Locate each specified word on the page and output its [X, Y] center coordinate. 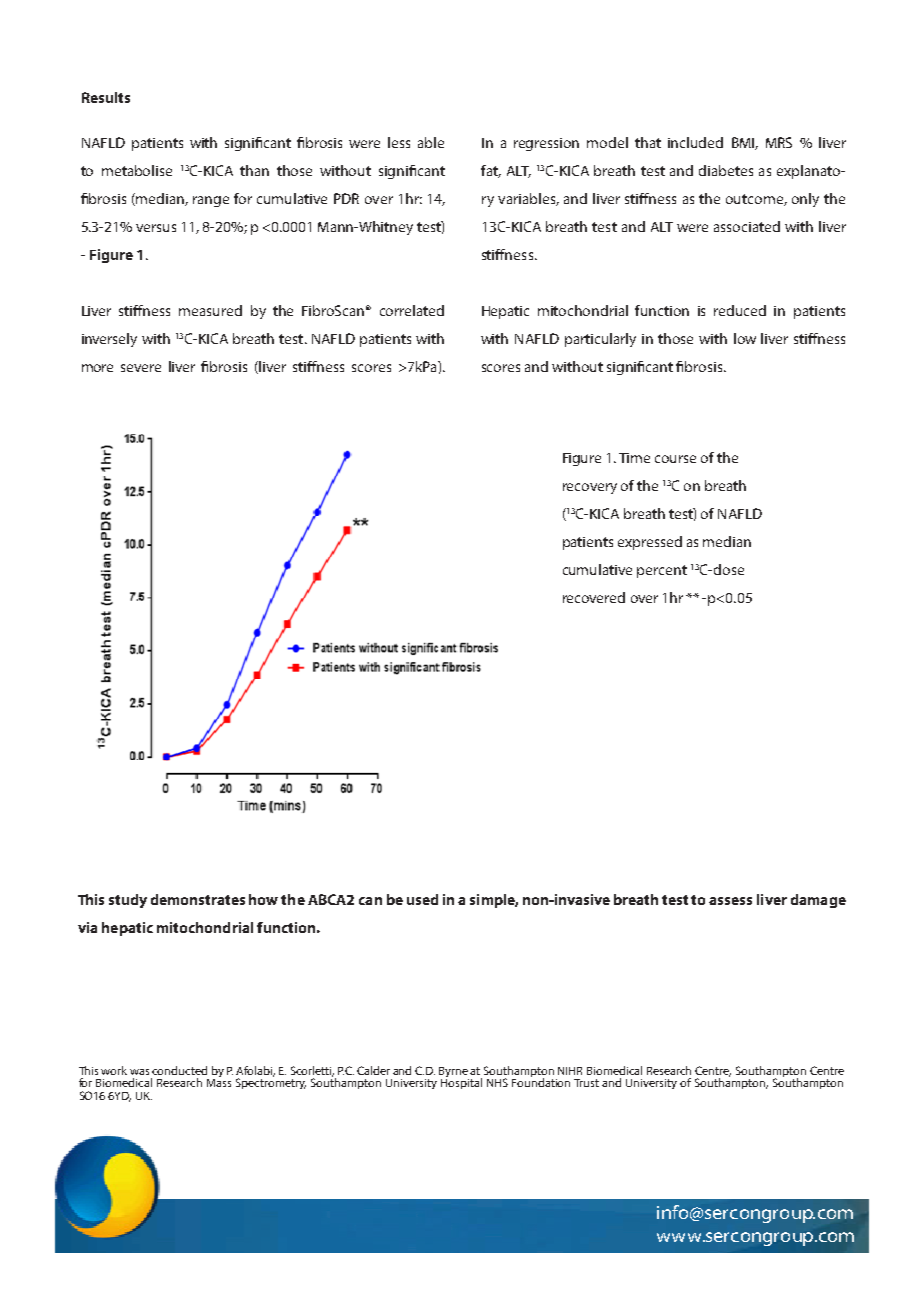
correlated [412, 310]
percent [662, 571]
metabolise [137, 170]
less [399, 142]
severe [141, 368]
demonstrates [198, 899]
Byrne [454, 1073]
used [422, 899]
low [745, 338]
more [97, 368]
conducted [179, 1070]
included [695, 142]
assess [730, 901]
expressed [650, 543]
